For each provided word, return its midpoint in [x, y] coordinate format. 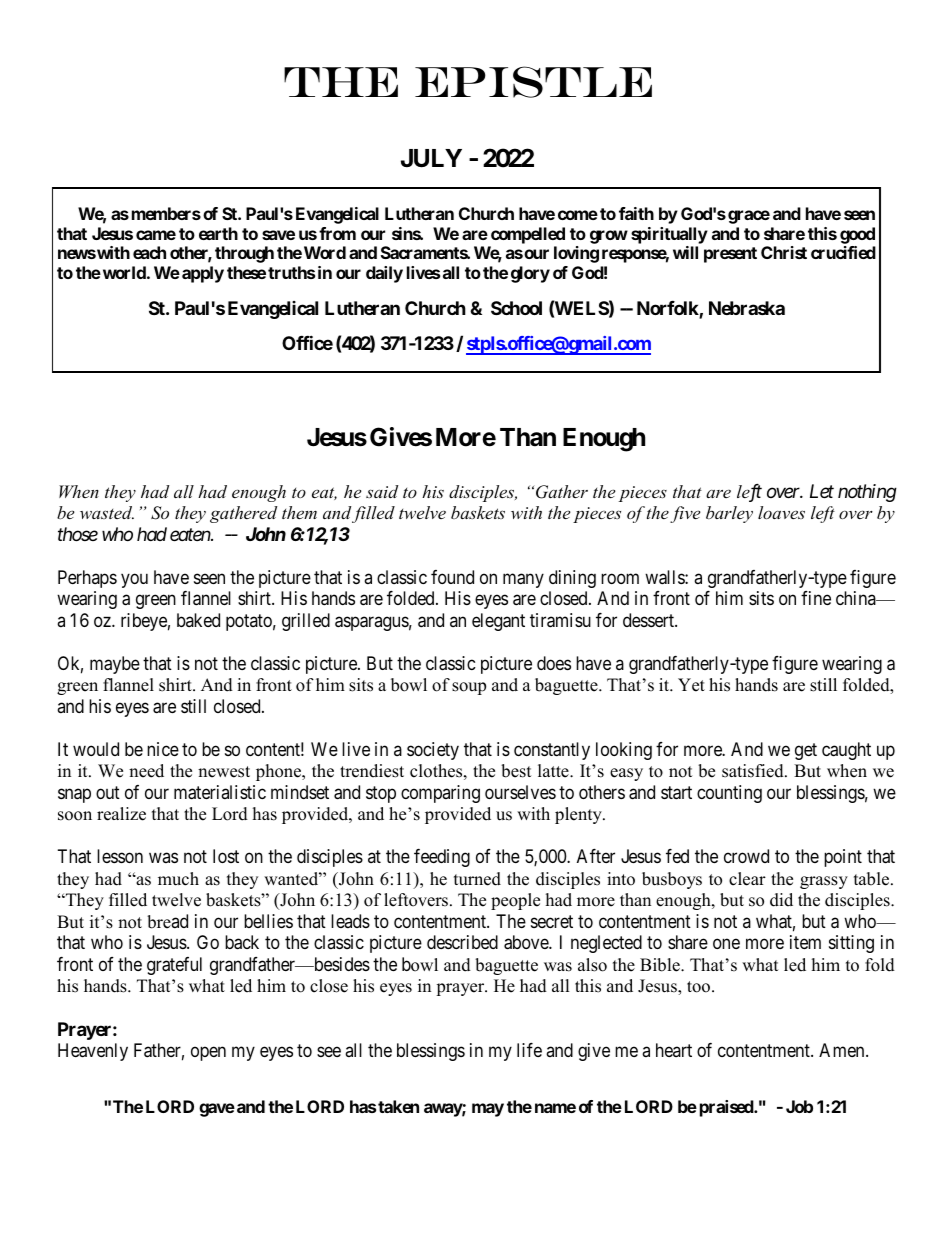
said [382, 491]
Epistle [533, 82]
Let [822, 491]
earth [218, 233]
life [529, 1050]
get [806, 751]
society [433, 751]
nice [163, 749]
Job [799, 1106]
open [208, 1053]
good [857, 235]
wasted [107, 512]
